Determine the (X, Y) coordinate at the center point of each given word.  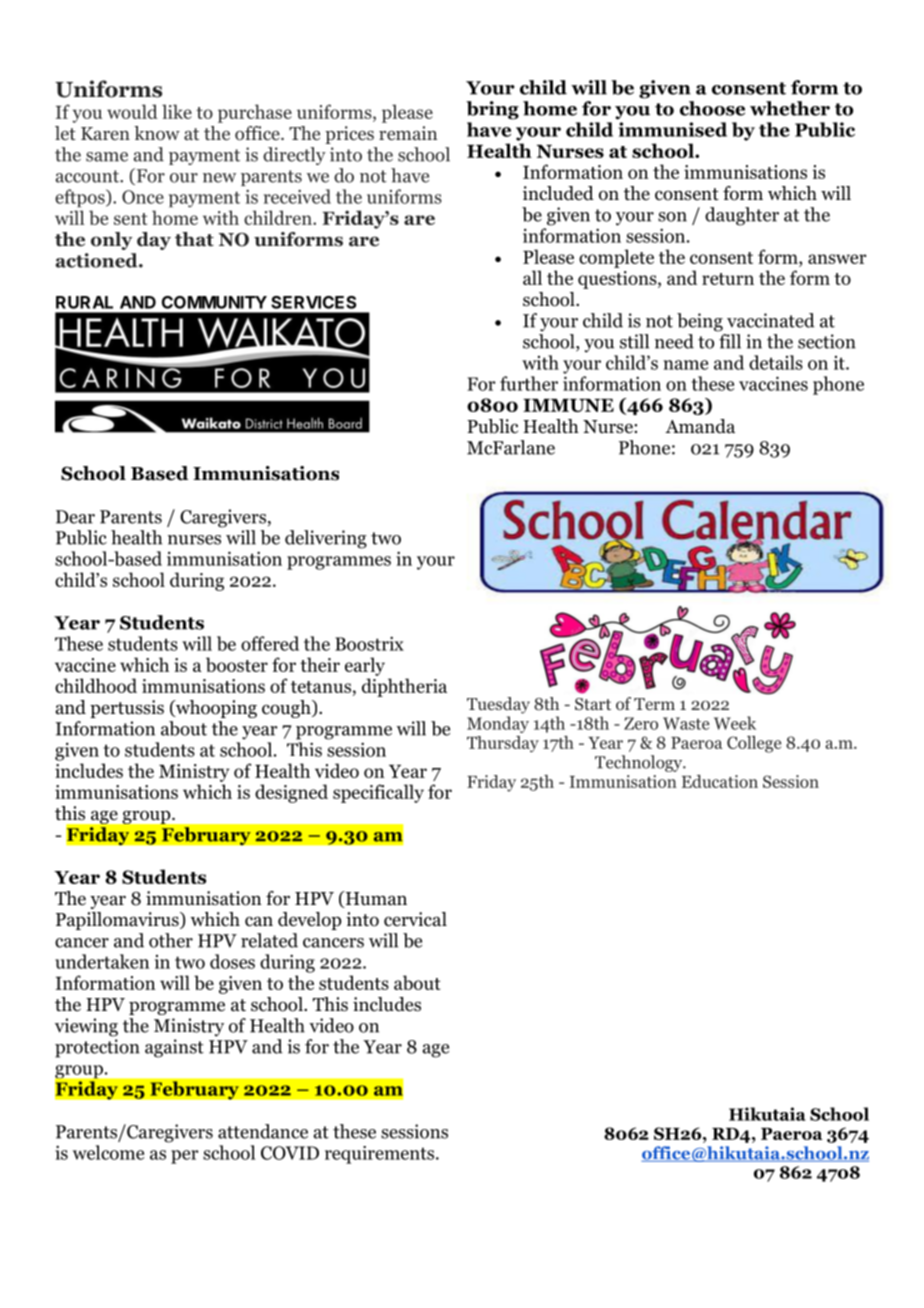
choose (712, 108)
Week (735, 723)
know (157, 133)
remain (408, 133)
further (529, 383)
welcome (108, 1152)
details (776, 362)
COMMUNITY (214, 302)
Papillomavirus (118, 921)
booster (237, 664)
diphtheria (404, 687)
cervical (415, 919)
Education (720, 781)
